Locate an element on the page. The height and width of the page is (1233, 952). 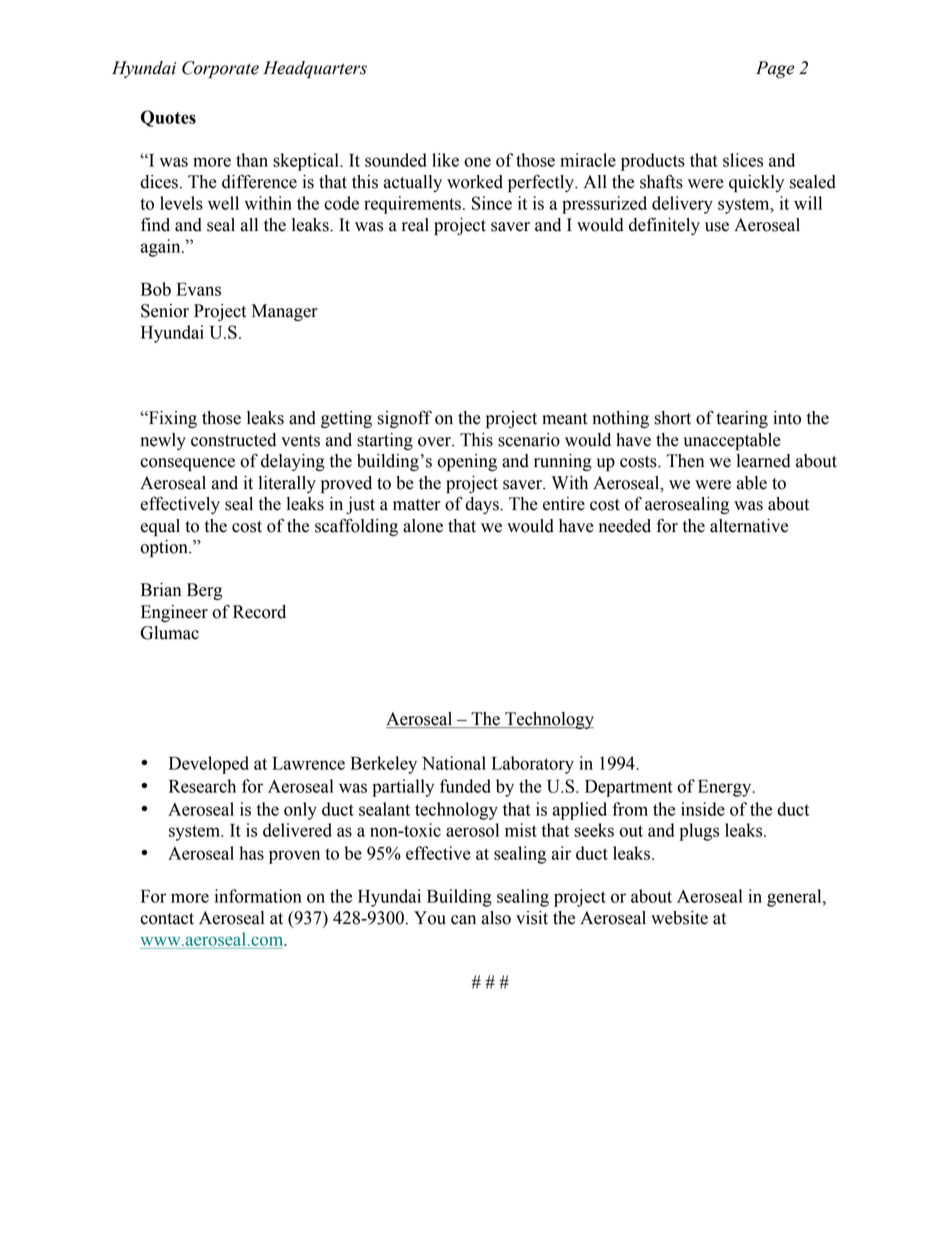
also is located at coordinates (496, 918).
